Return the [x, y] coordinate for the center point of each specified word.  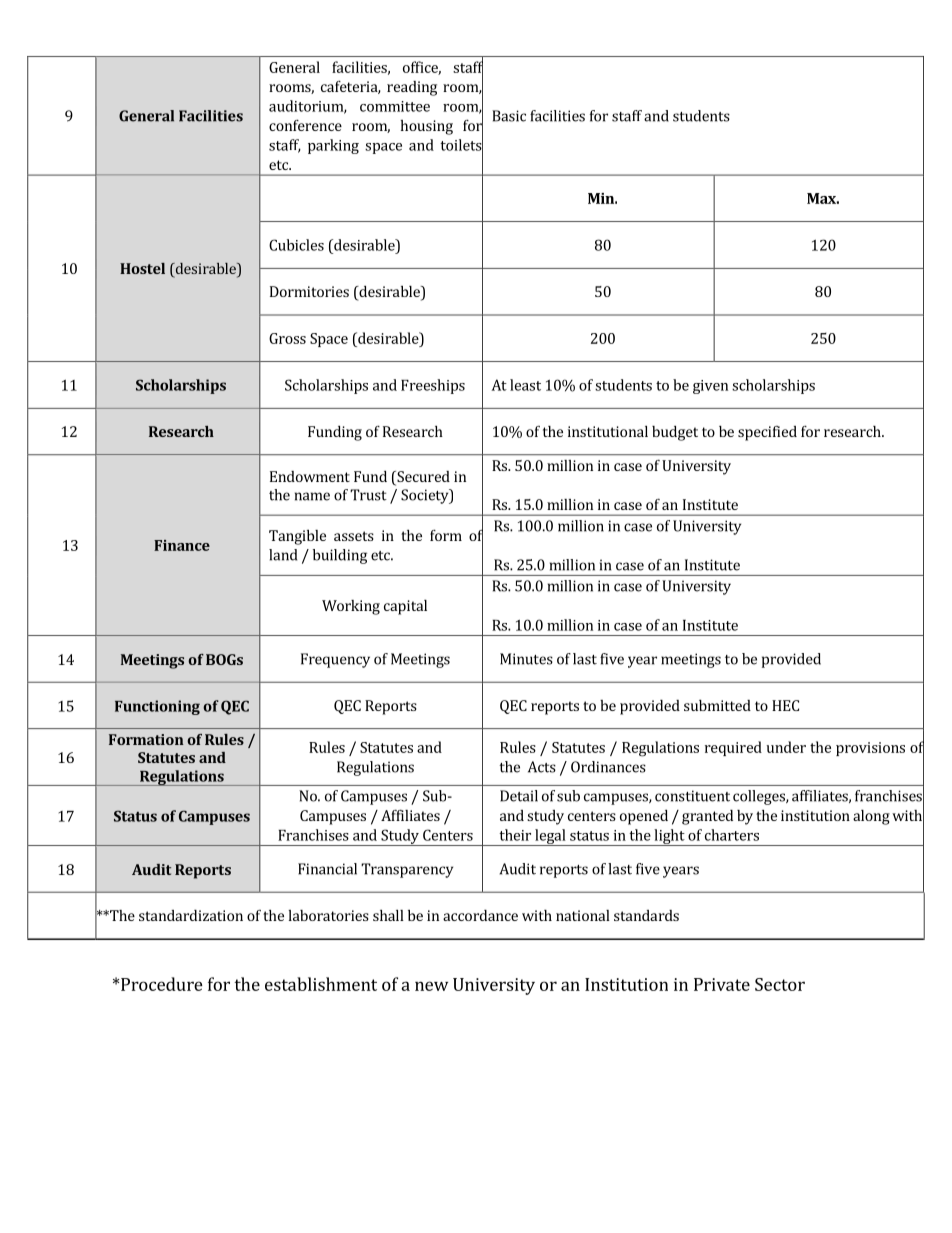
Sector [780, 984]
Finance [182, 545]
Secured [422, 478]
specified [767, 433]
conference [305, 125]
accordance [480, 915]
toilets [461, 145]
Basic [509, 116]
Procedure [162, 984]
